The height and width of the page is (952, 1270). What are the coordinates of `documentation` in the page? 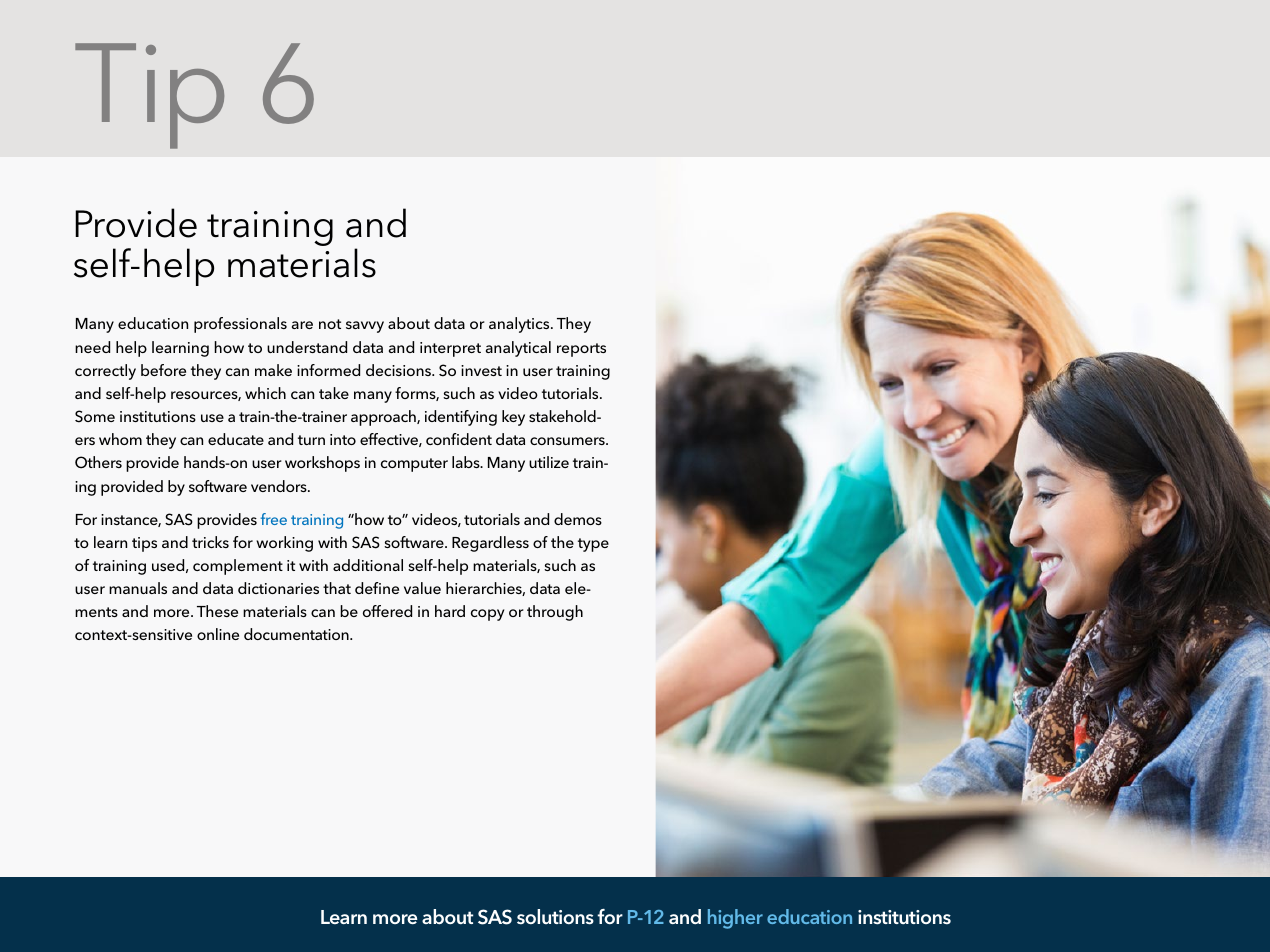 It's located at (297, 634).
